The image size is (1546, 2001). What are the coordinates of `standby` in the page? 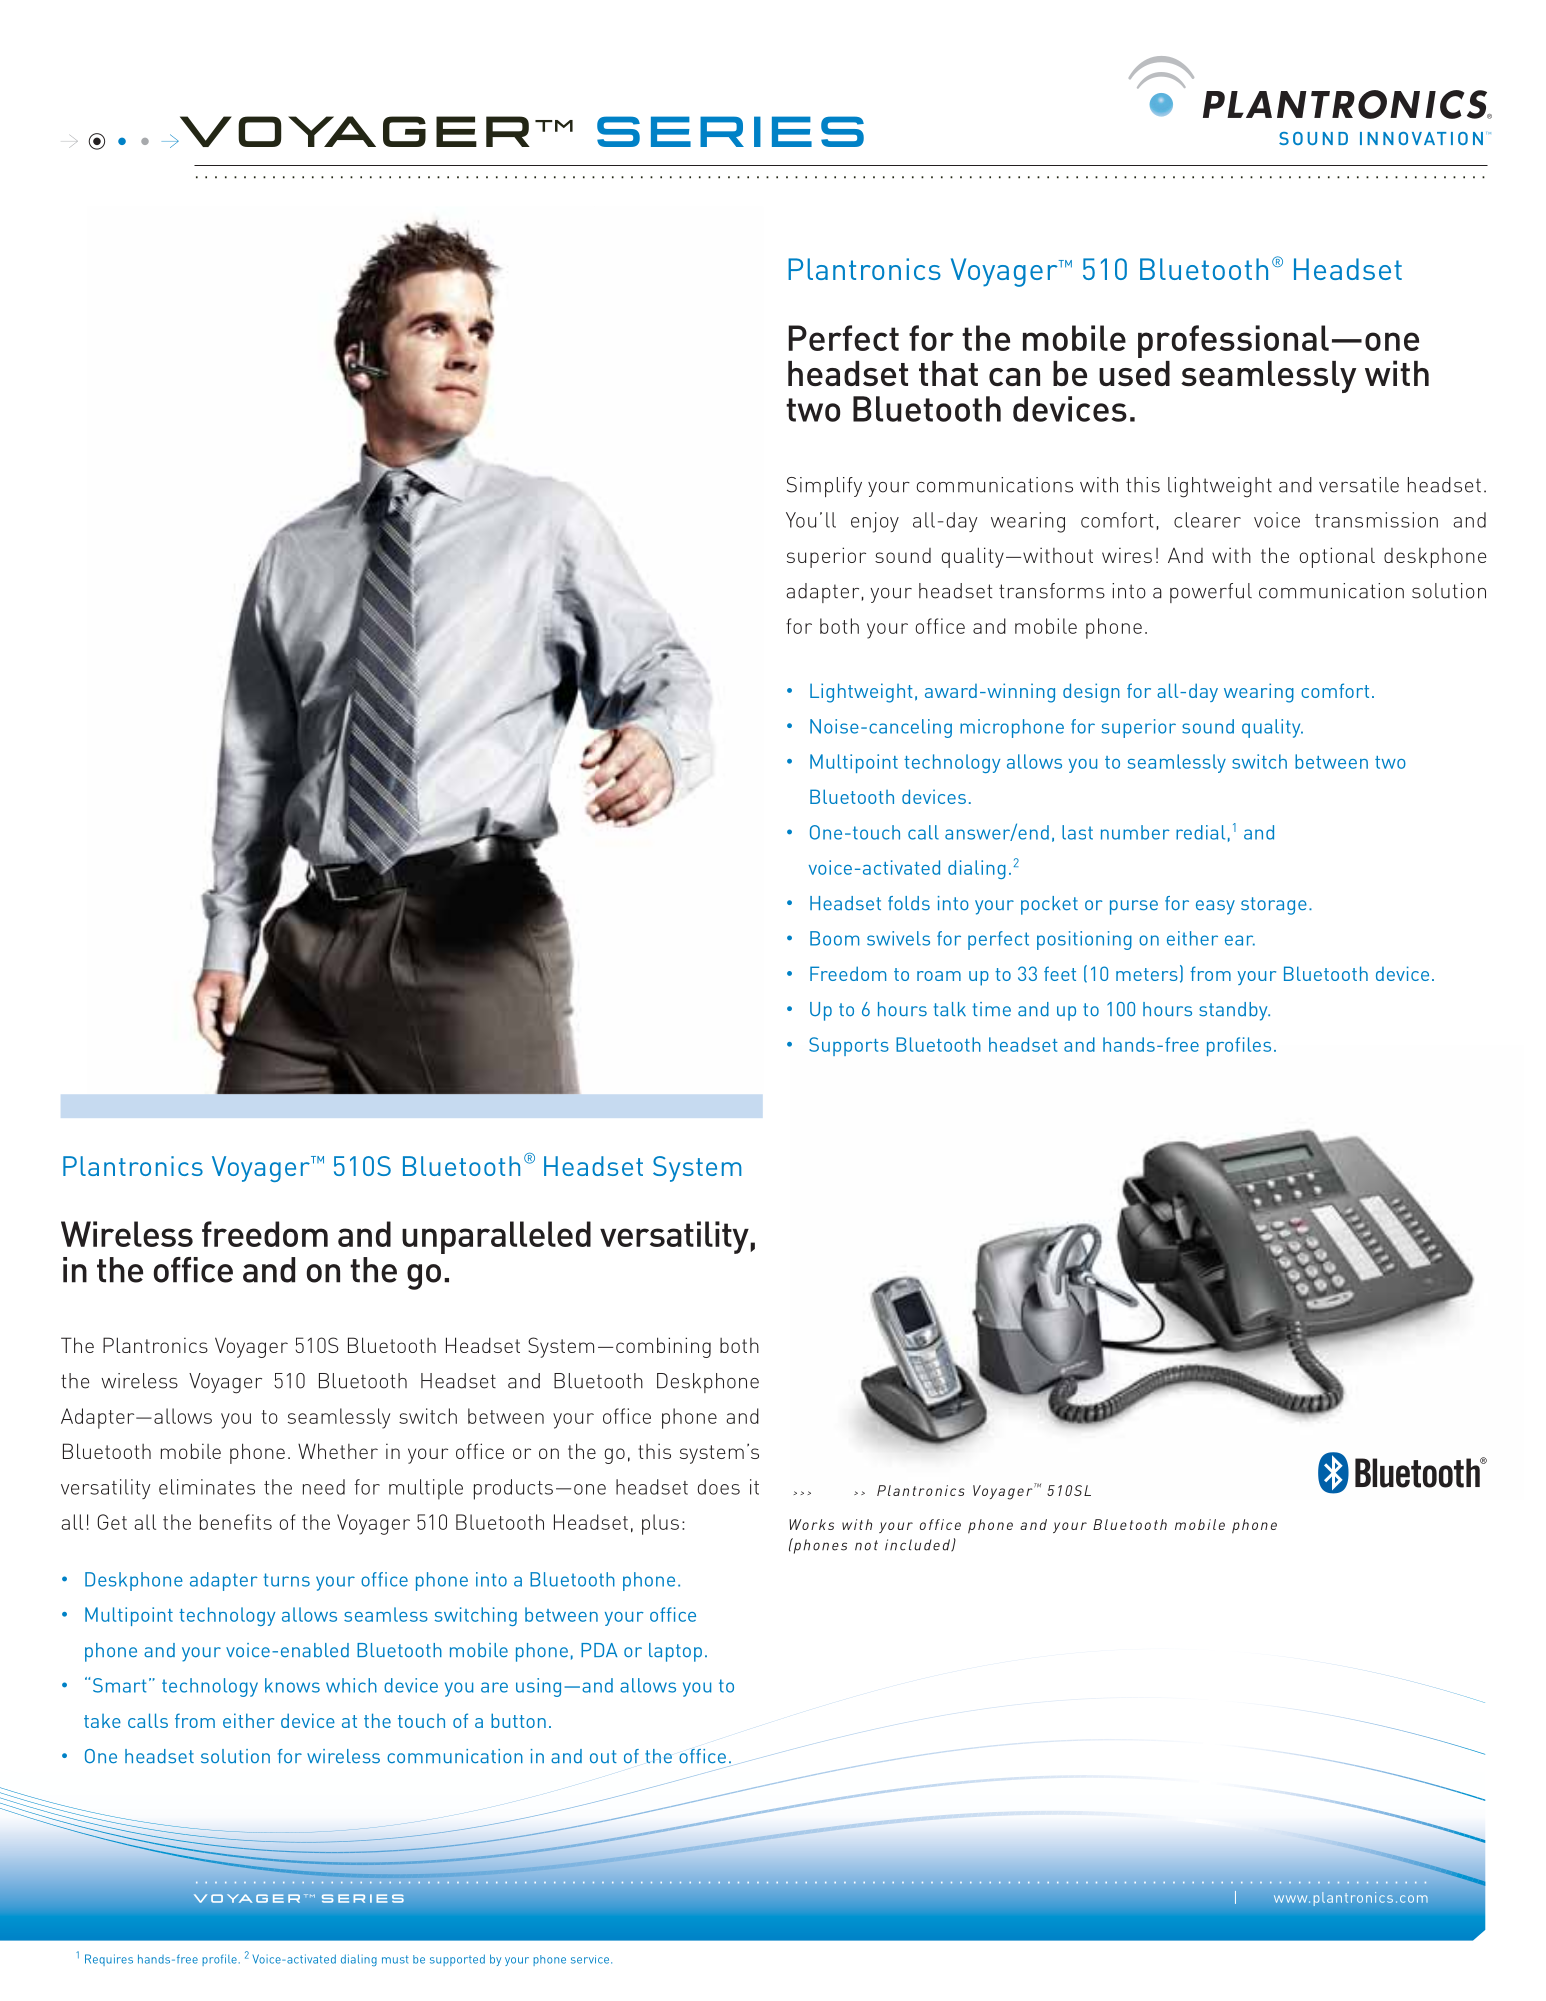 It's located at (1234, 1011).
